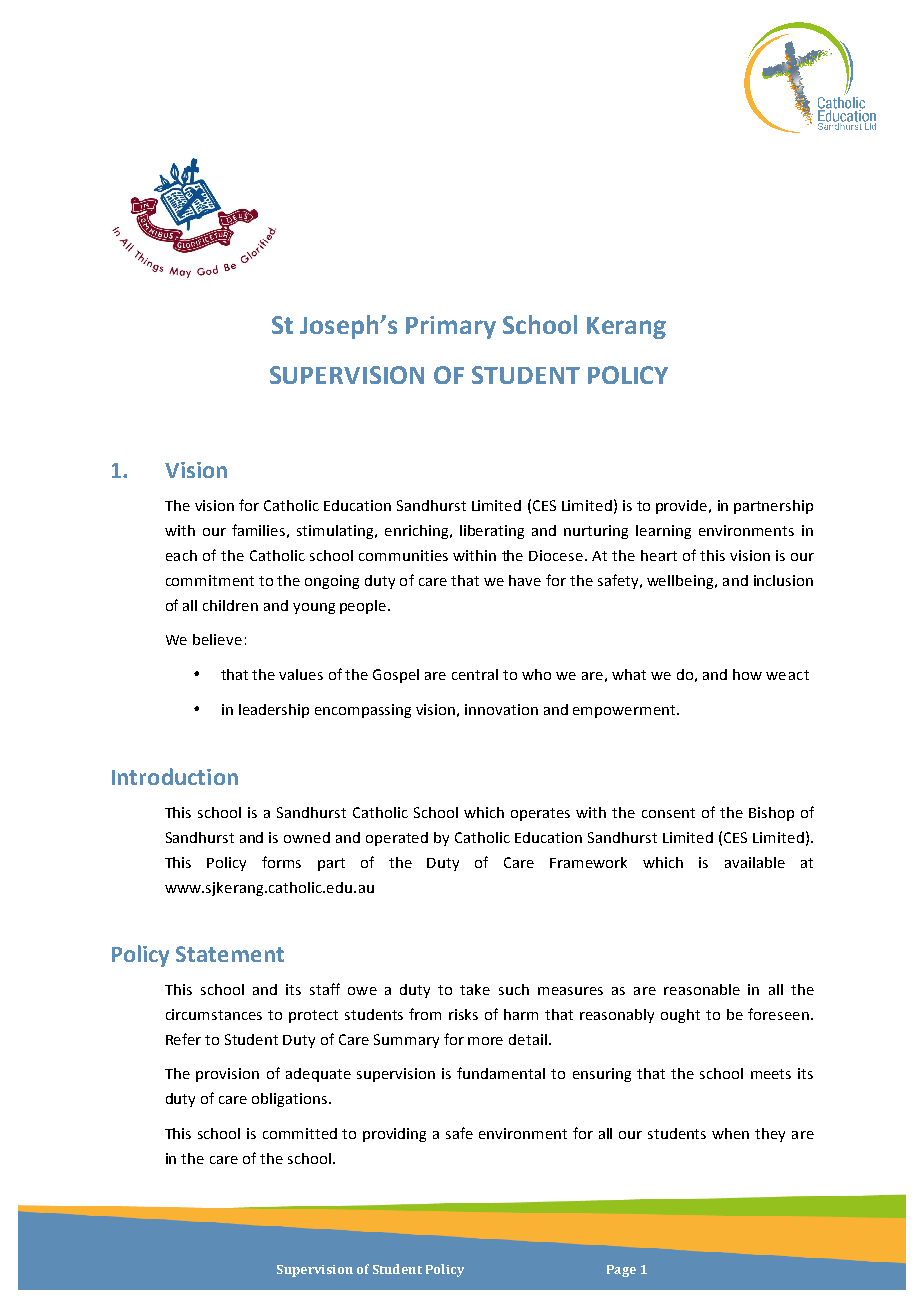 The width and height of the screenshot is (924, 1308). What do you see at coordinates (451, 327) in the screenshot?
I see `Primary` at bounding box center [451, 327].
